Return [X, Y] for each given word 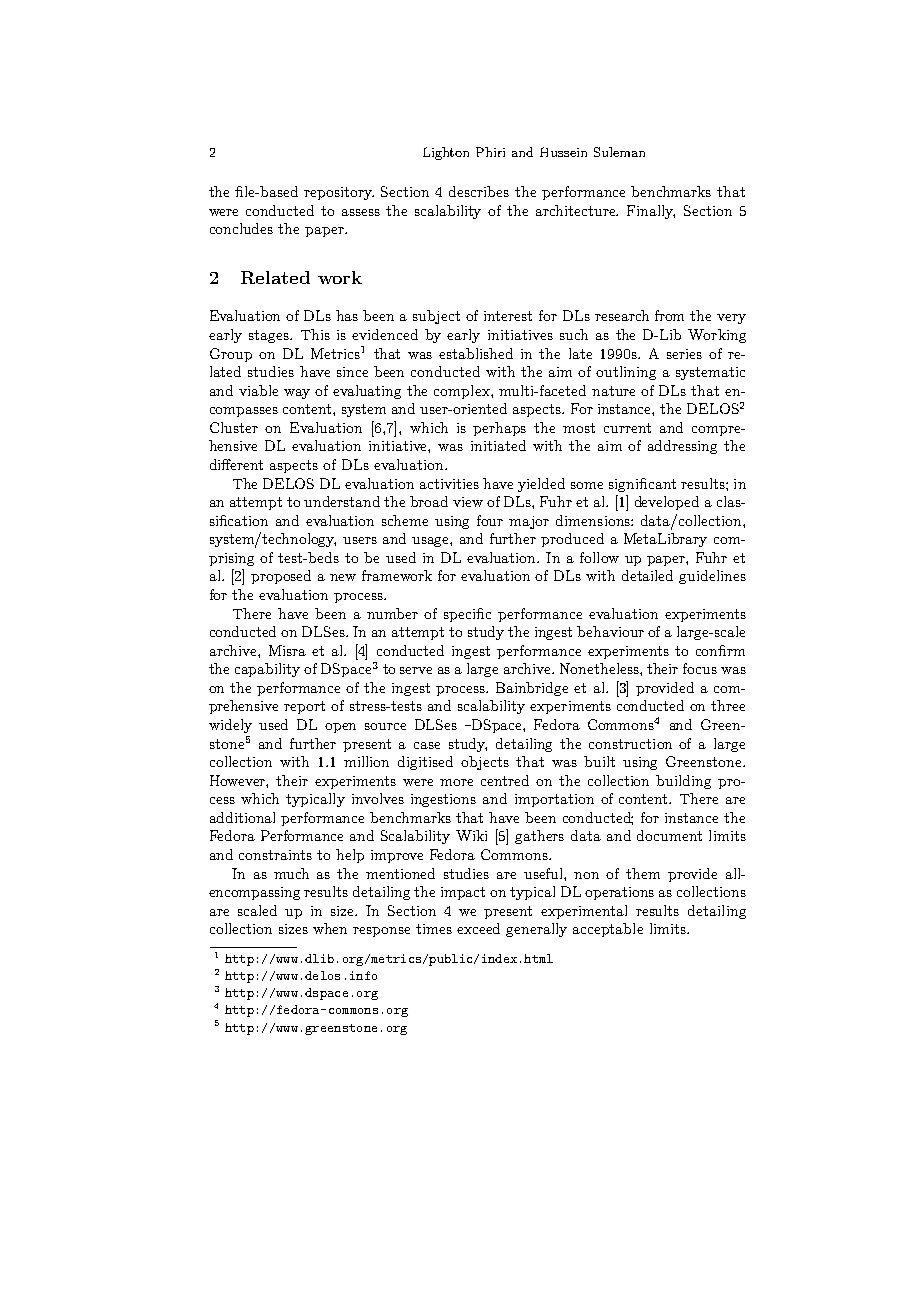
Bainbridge [532, 689]
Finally [651, 212]
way [297, 394]
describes [479, 191]
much [291, 873]
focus [700, 668]
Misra [287, 650]
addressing [682, 447]
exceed [478, 928]
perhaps [499, 429]
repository [339, 193]
